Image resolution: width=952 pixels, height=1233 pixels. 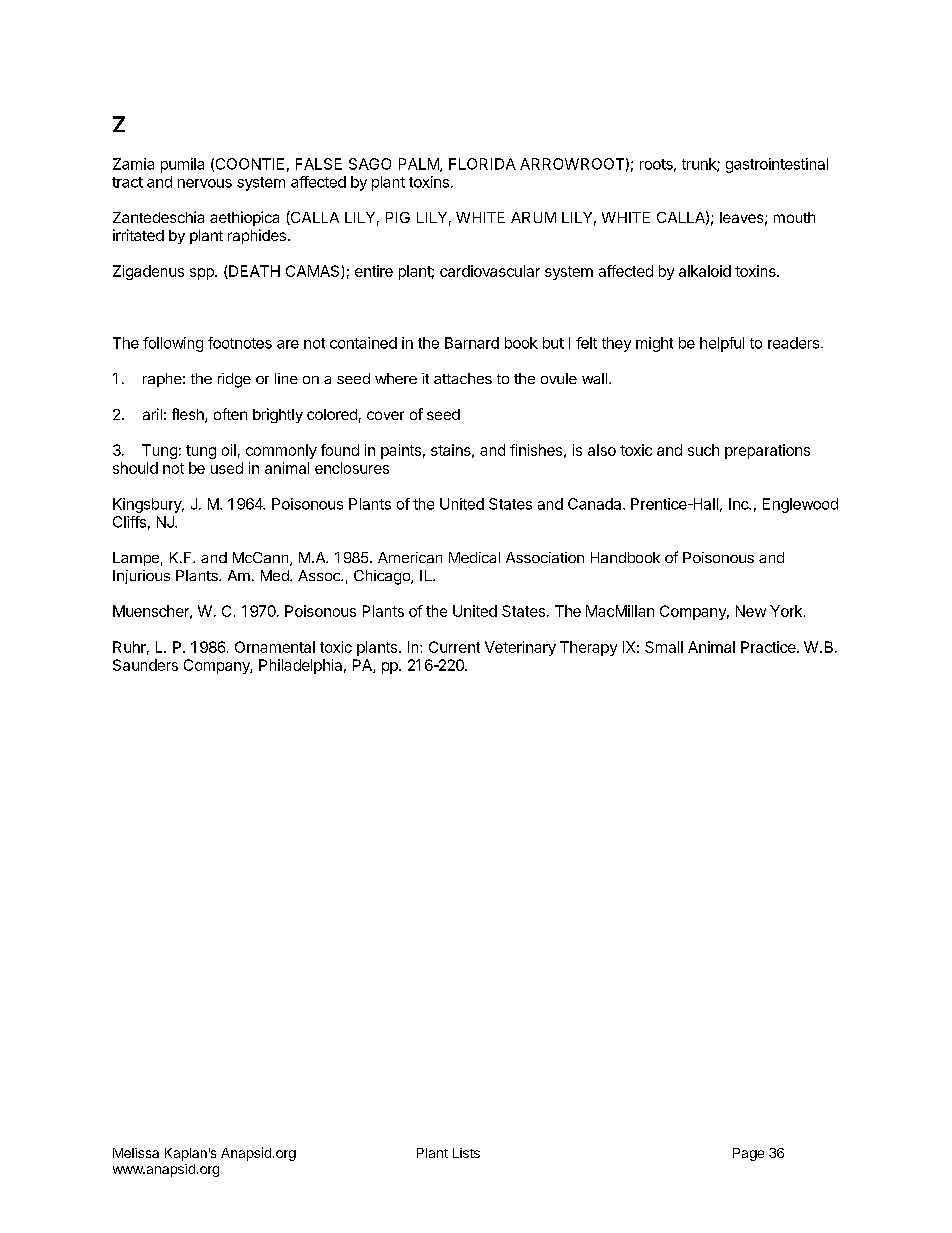 What do you see at coordinates (145, 665) in the page?
I see `Saunders` at bounding box center [145, 665].
